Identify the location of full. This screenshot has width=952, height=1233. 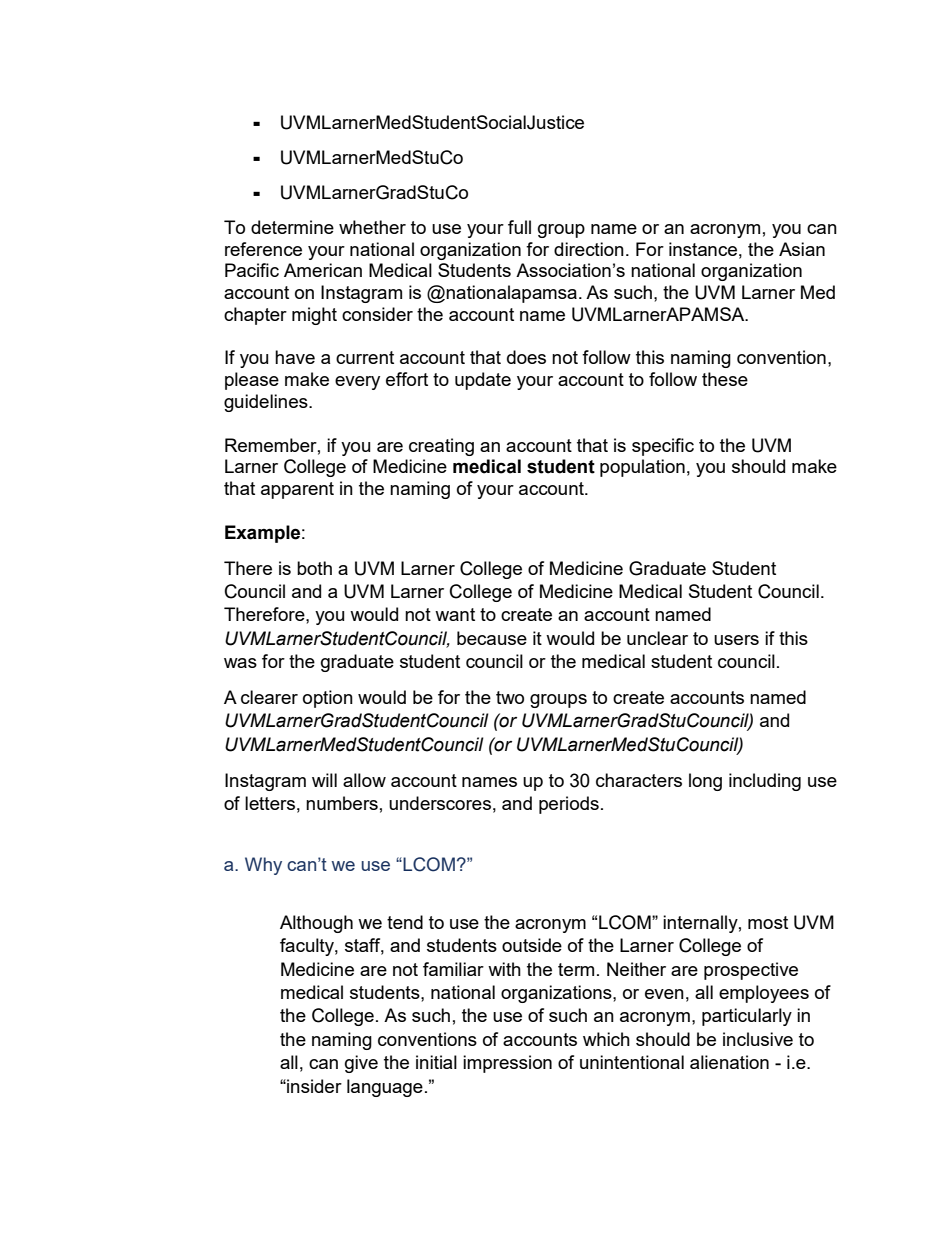
(519, 227).
